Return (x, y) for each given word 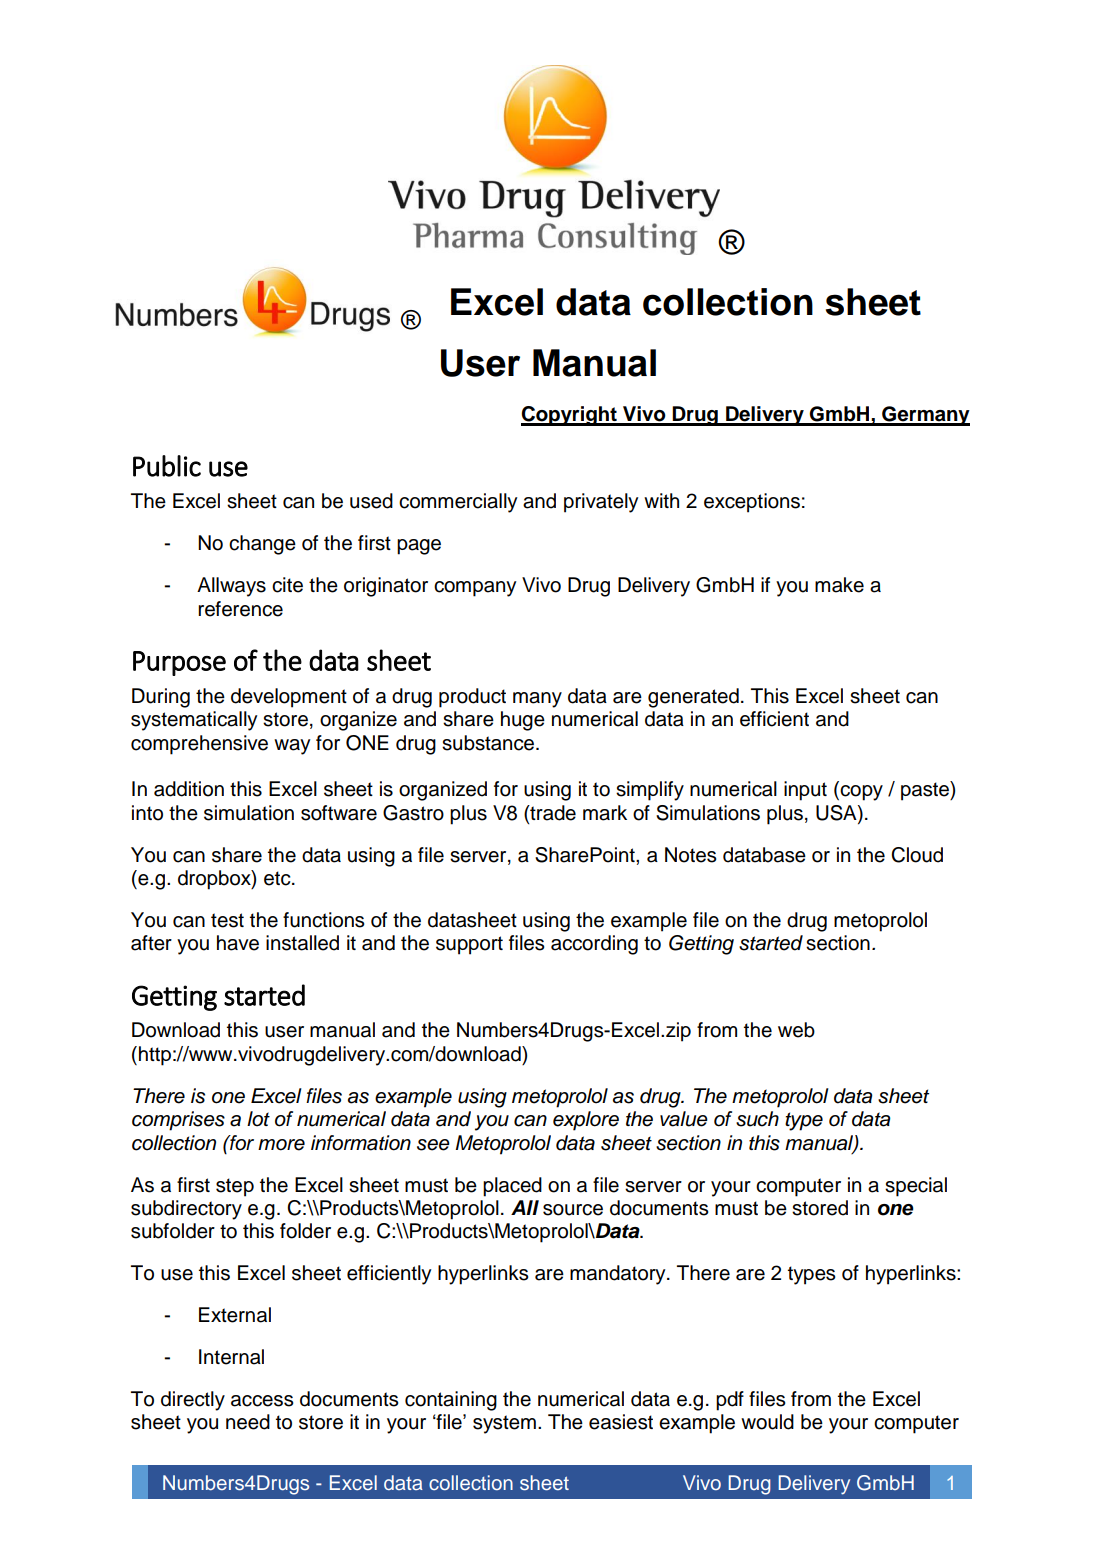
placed (512, 1187)
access (262, 1401)
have (238, 943)
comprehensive (199, 745)
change (262, 545)
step (235, 1187)
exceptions (752, 503)
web (796, 1030)
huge (523, 721)
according (594, 945)
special (916, 1187)
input (805, 791)
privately (601, 503)
